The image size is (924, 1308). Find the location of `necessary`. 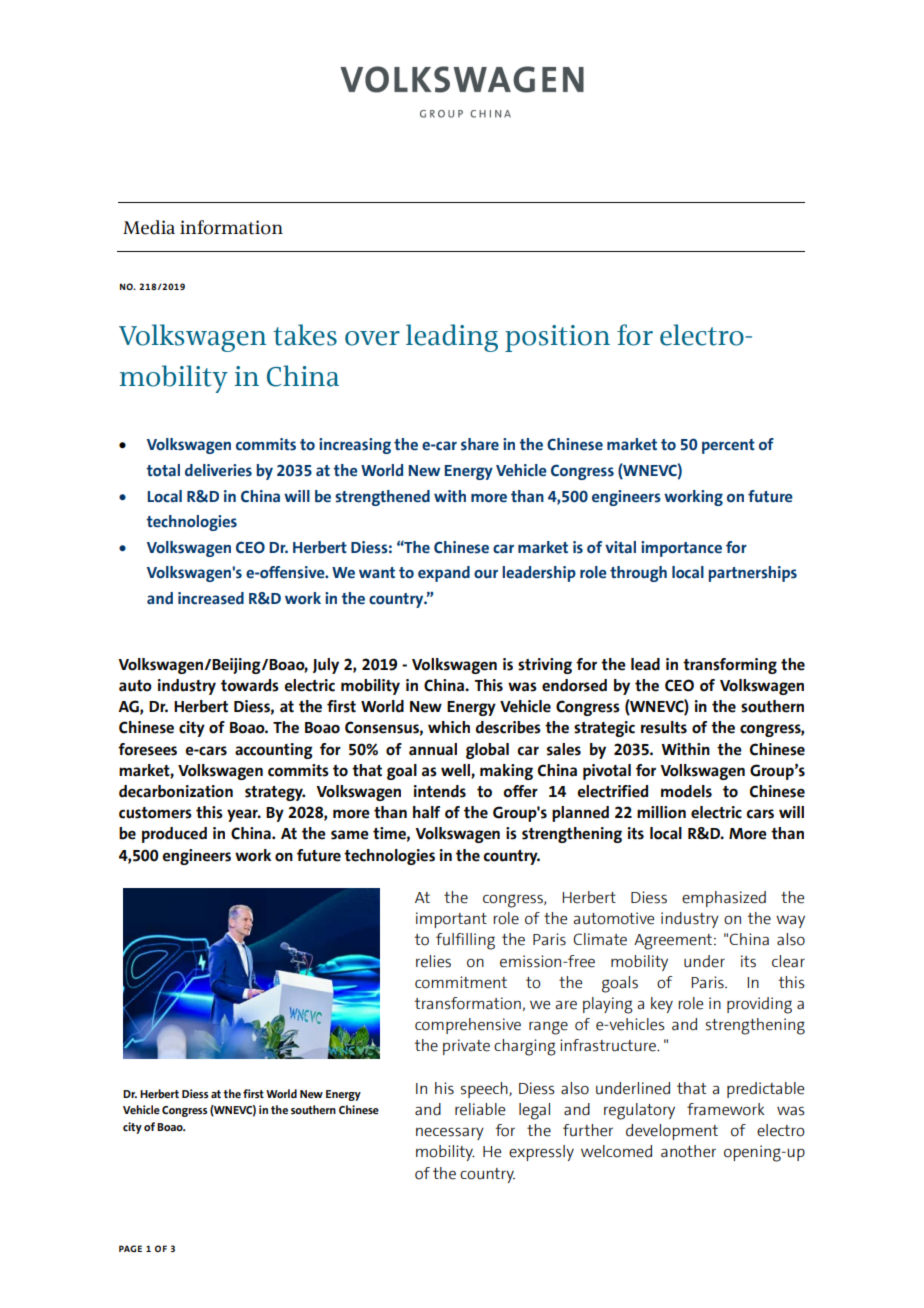

necessary is located at coordinates (450, 1133).
